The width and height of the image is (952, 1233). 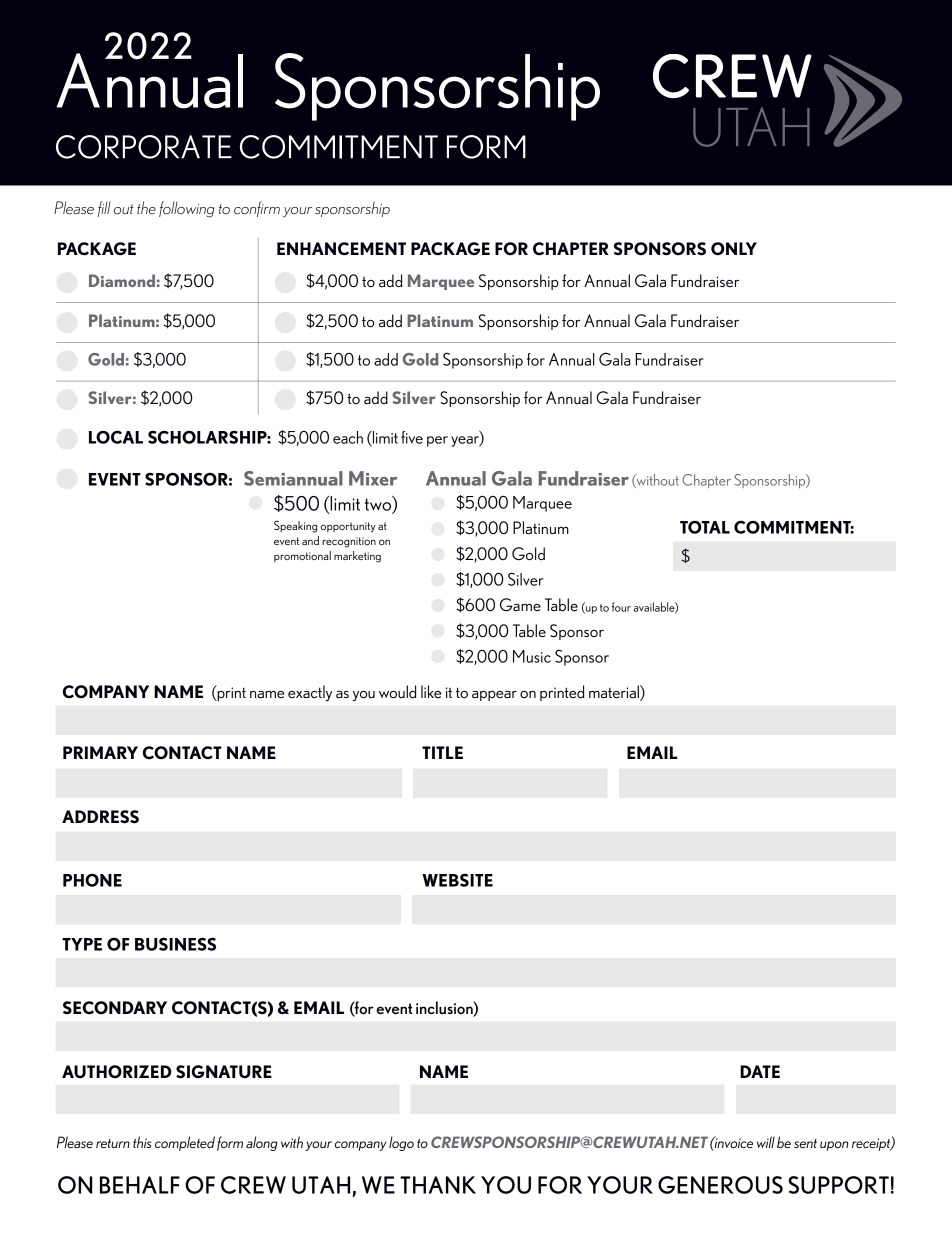 I want to click on LOCAL, so click(x=116, y=437).
